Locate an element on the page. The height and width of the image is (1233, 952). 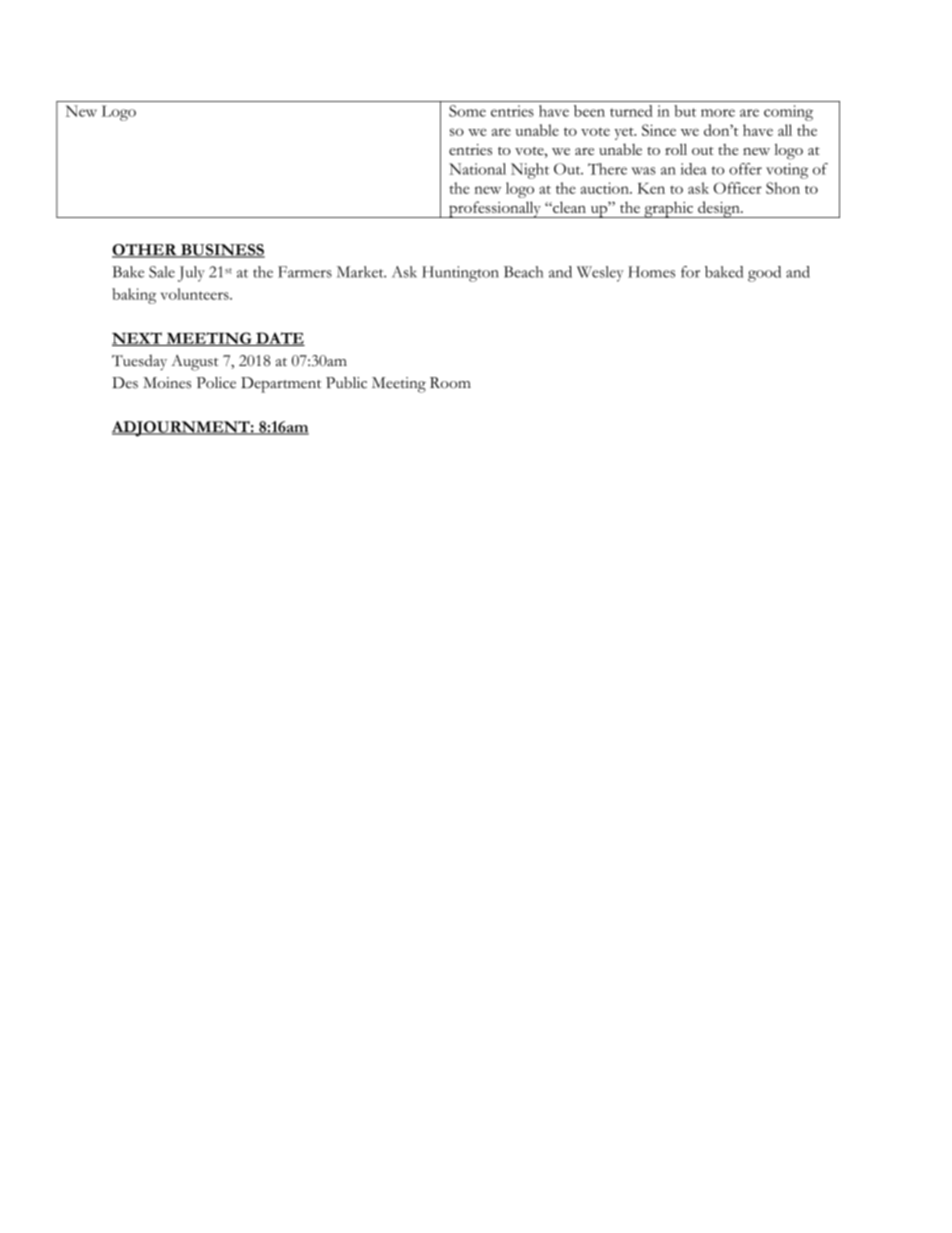
BUSINESS is located at coordinates (222, 251).
